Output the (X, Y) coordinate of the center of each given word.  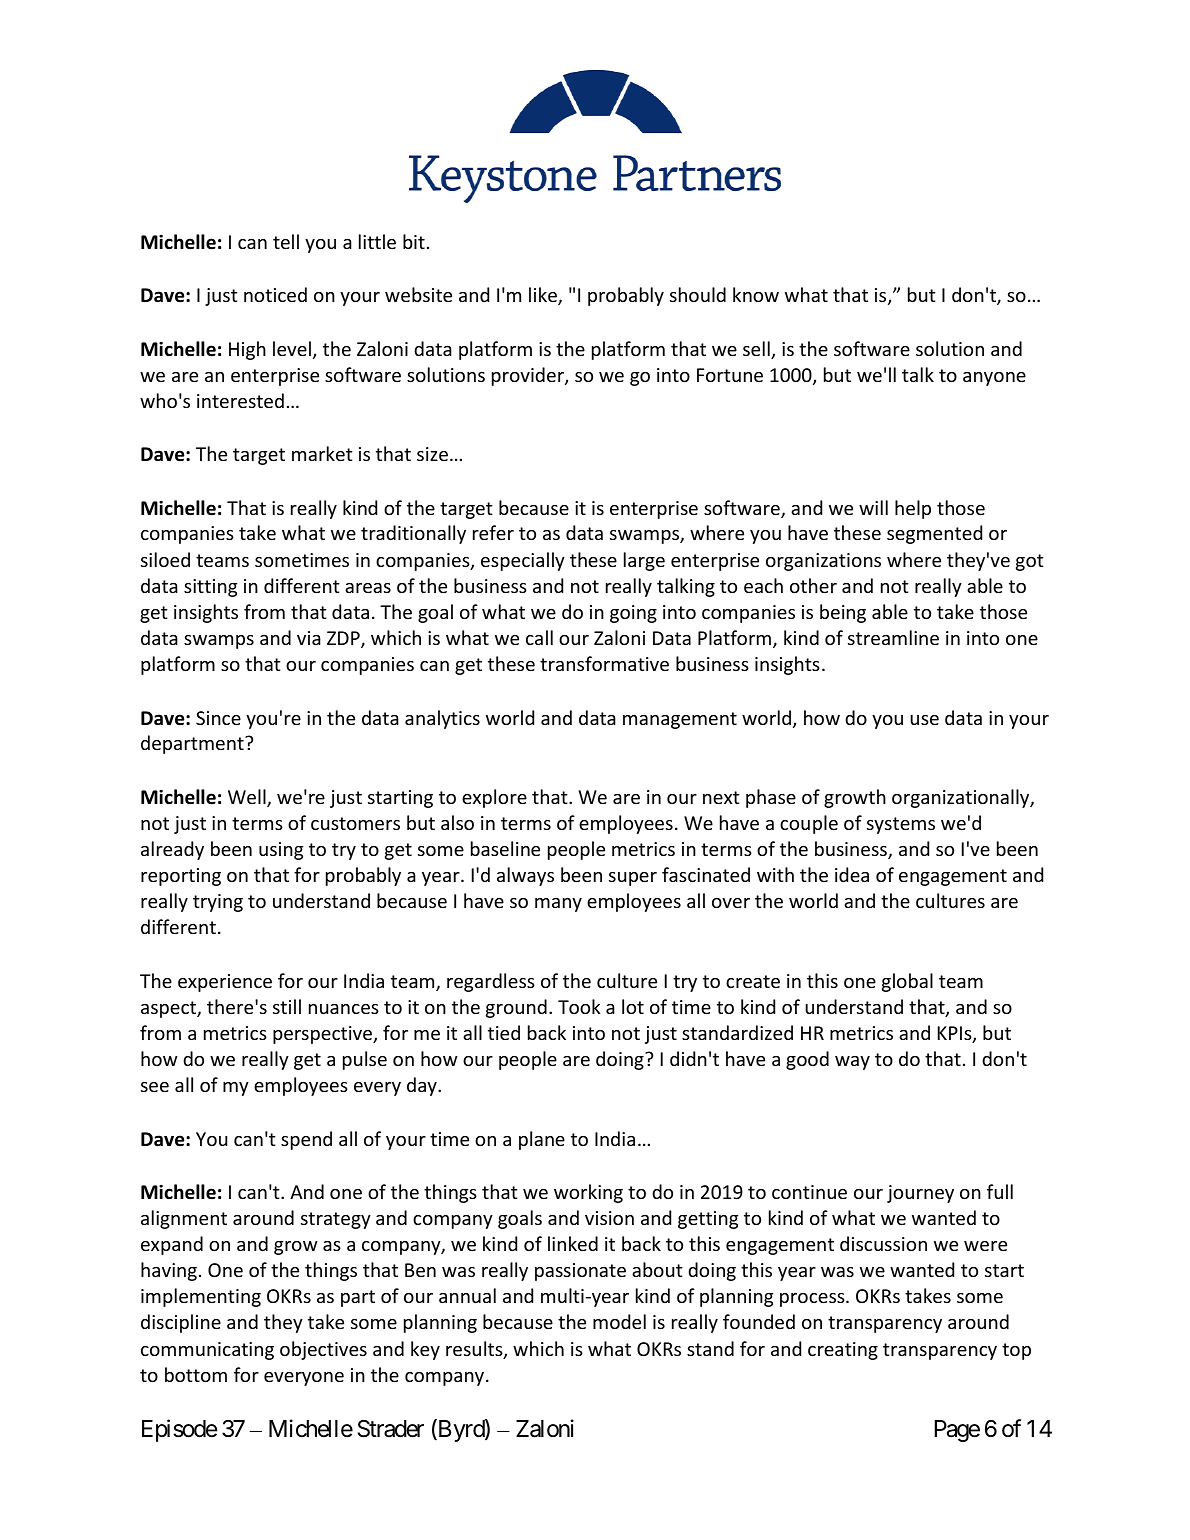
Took (579, 1006)
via (309, 638)
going (633, 614)
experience (225, 983)
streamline (893, 637)
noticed (275, 294)
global (907, 982)
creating (843, 1351)
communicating (207, 1351)
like (544, 296)
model (619, 1321)
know (756, 294)
